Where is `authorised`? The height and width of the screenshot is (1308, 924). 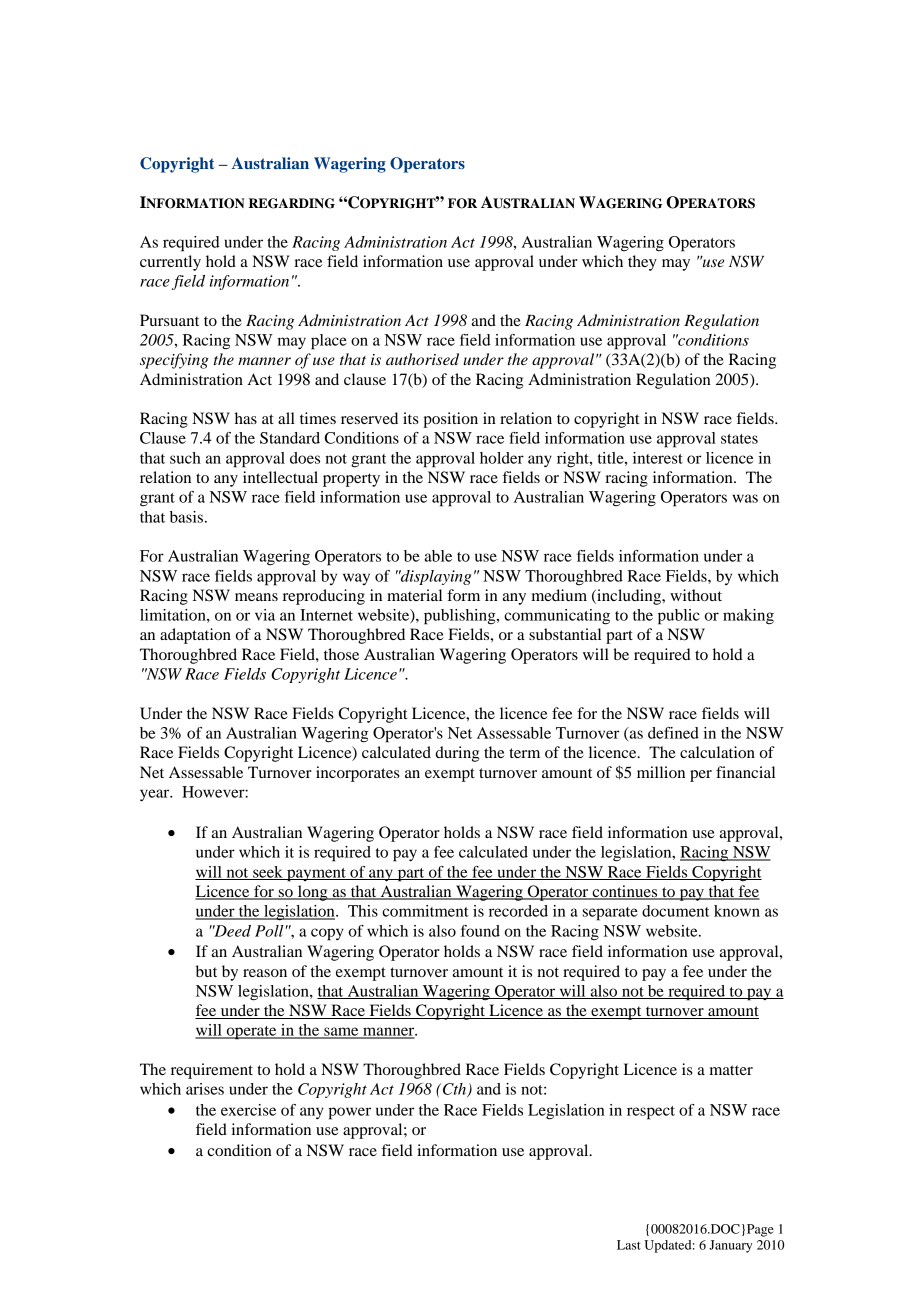
authorised is located at coordinates (422, 359).
